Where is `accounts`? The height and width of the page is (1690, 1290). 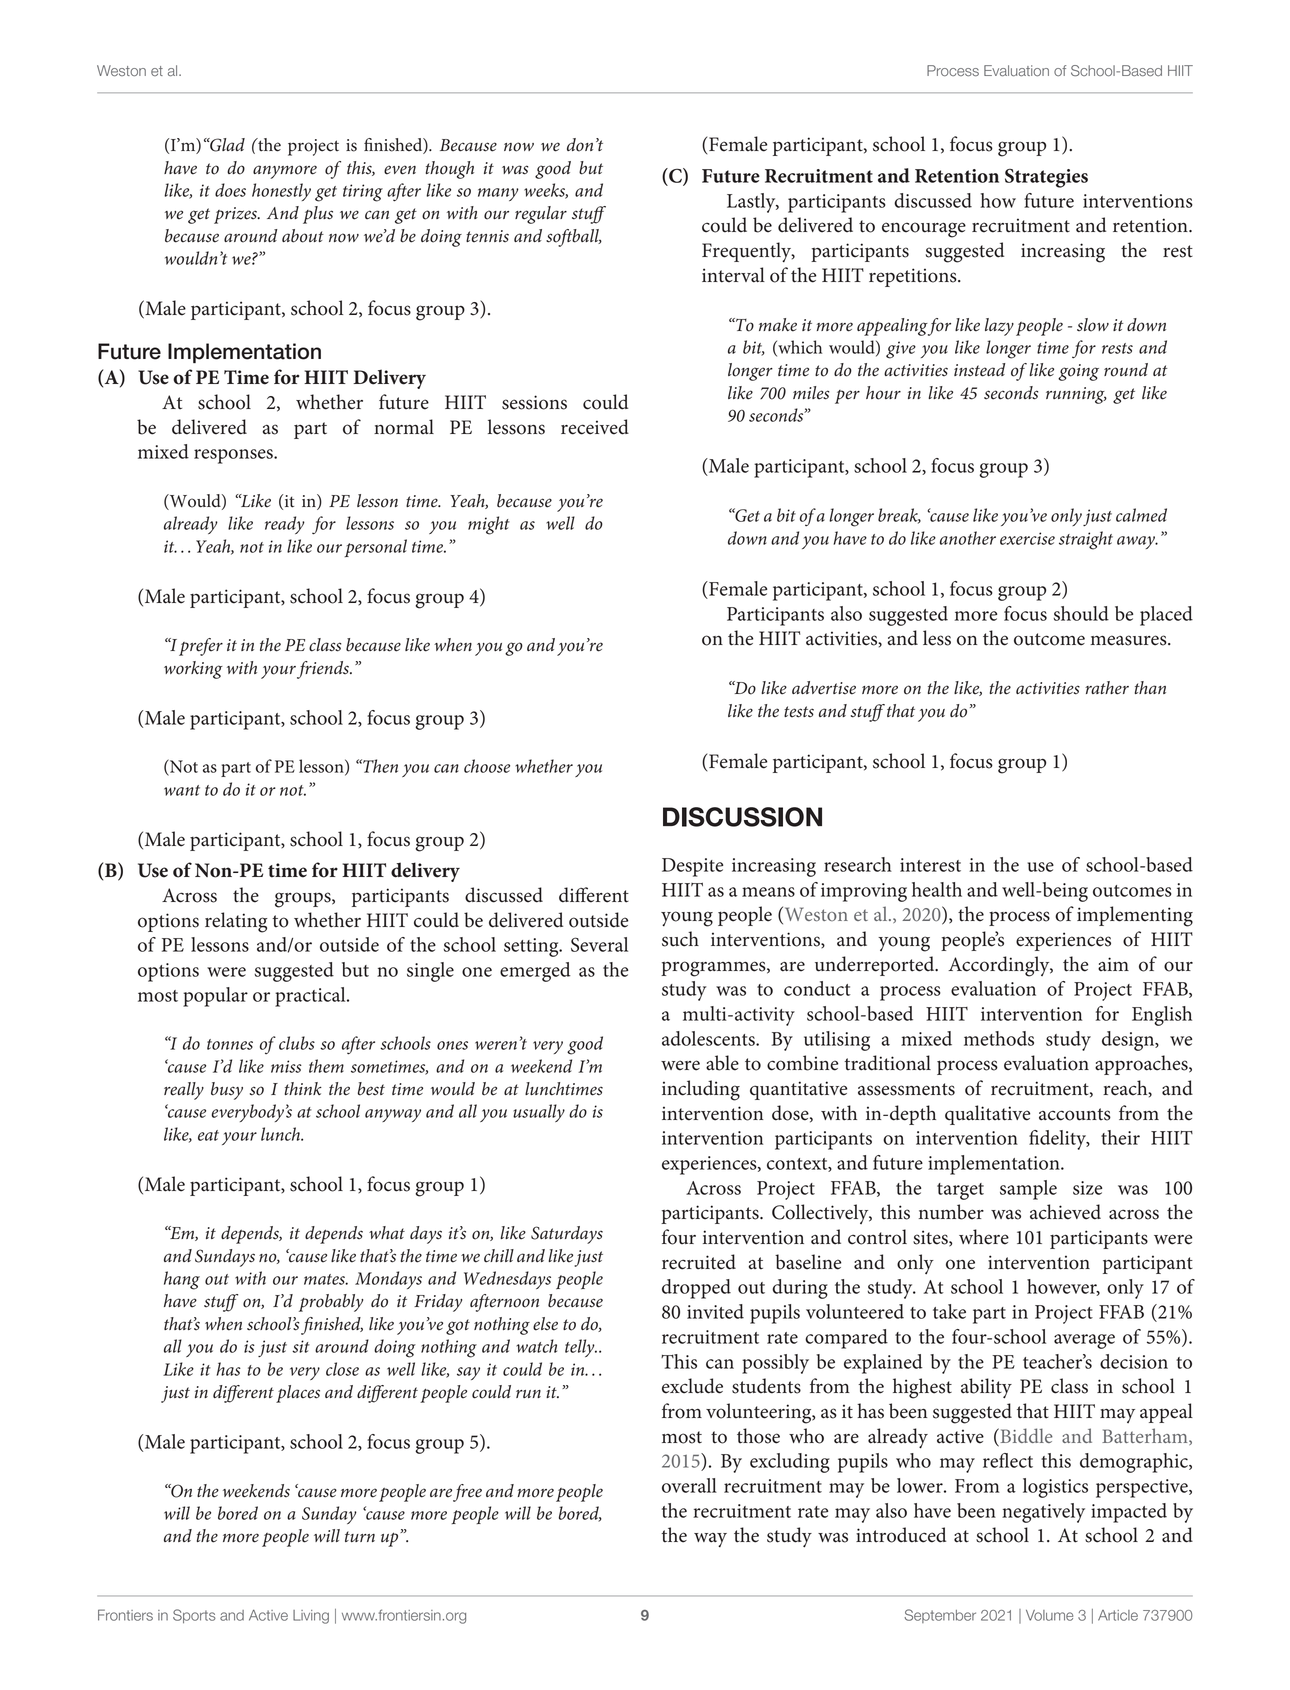
accounts is located at coordinates (1075, 1114).
